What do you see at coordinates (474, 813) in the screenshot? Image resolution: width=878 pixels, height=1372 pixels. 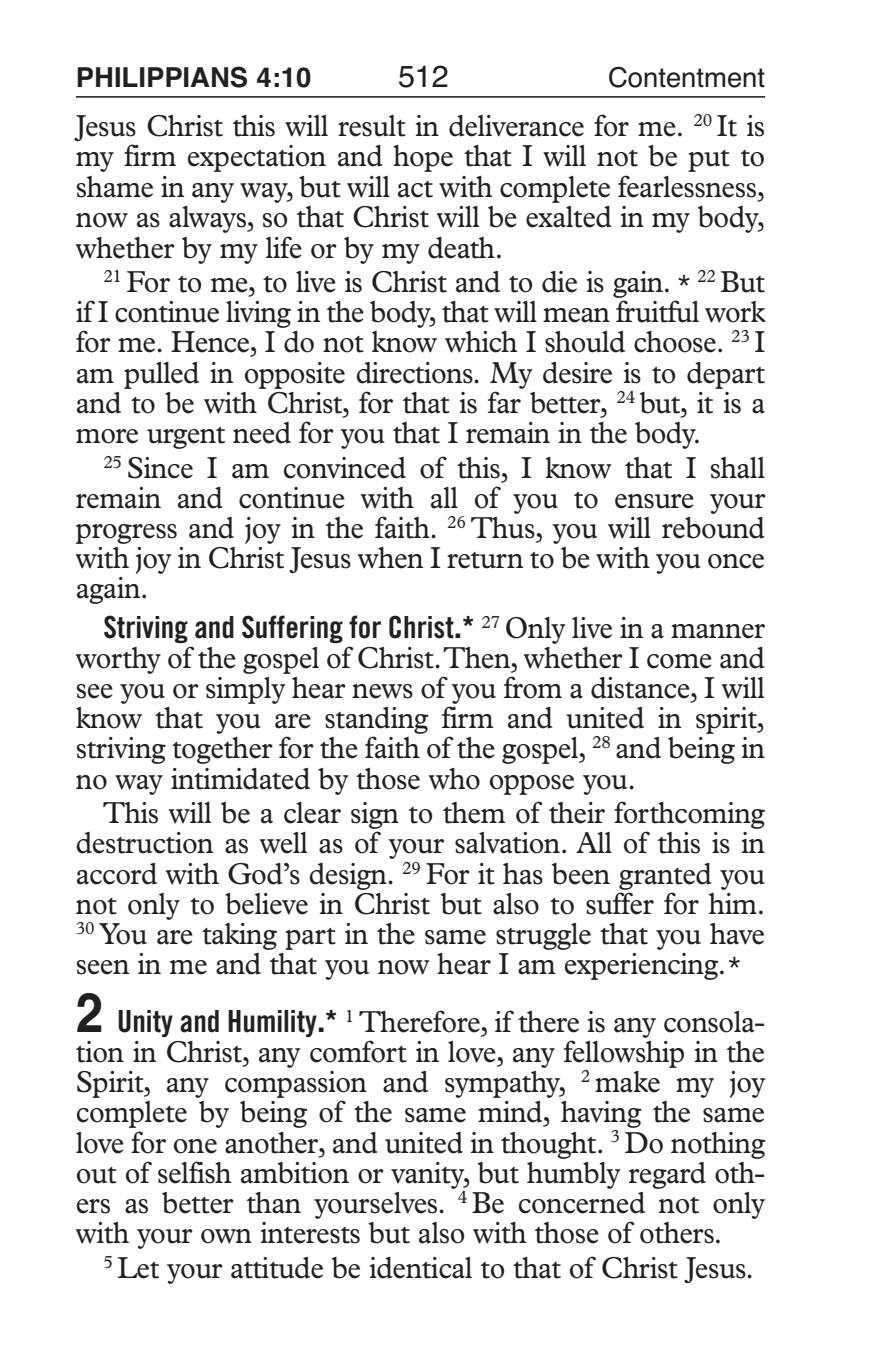 I see `them` at bounding box center [474, 813].
